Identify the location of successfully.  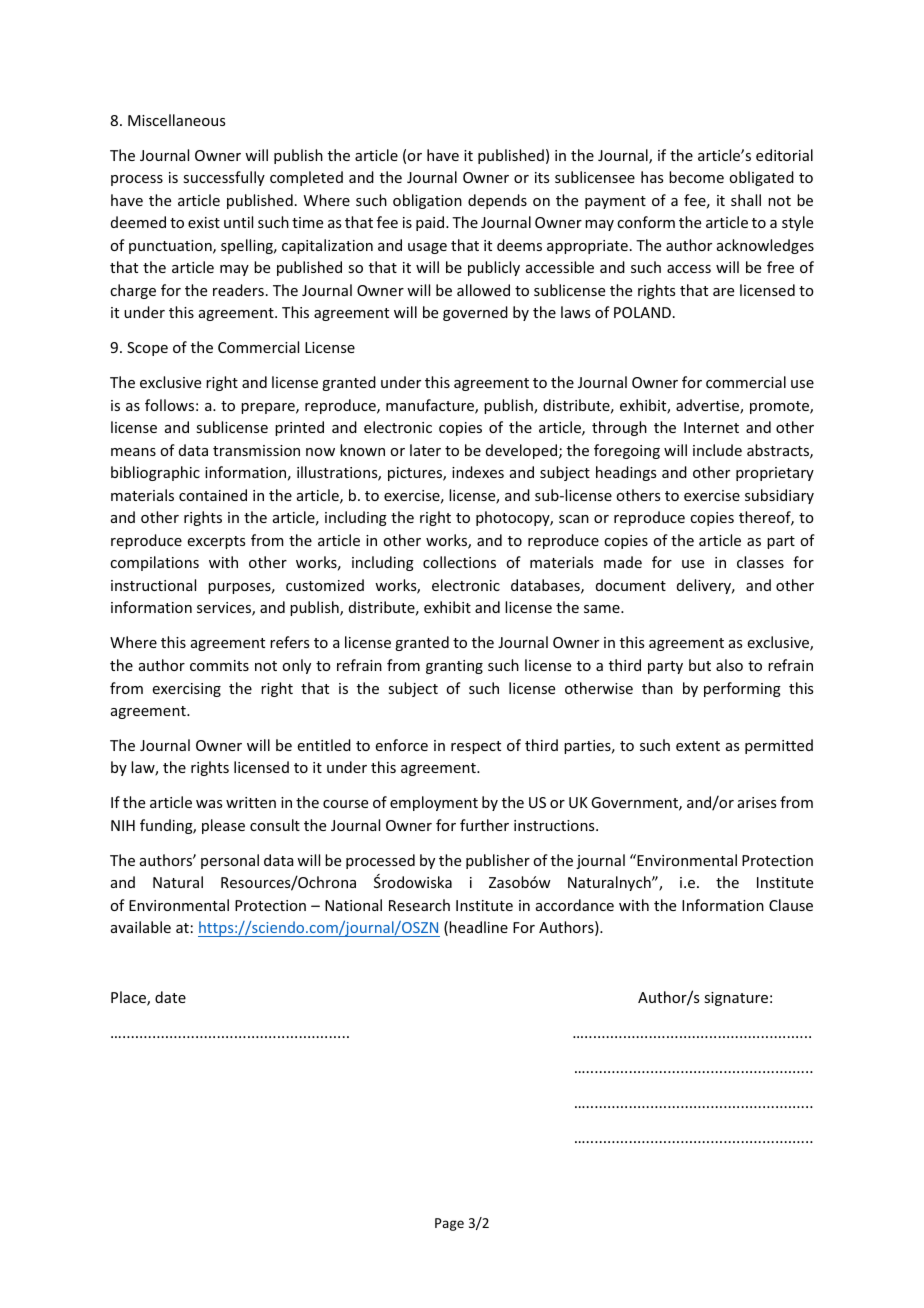
(224, 178).
